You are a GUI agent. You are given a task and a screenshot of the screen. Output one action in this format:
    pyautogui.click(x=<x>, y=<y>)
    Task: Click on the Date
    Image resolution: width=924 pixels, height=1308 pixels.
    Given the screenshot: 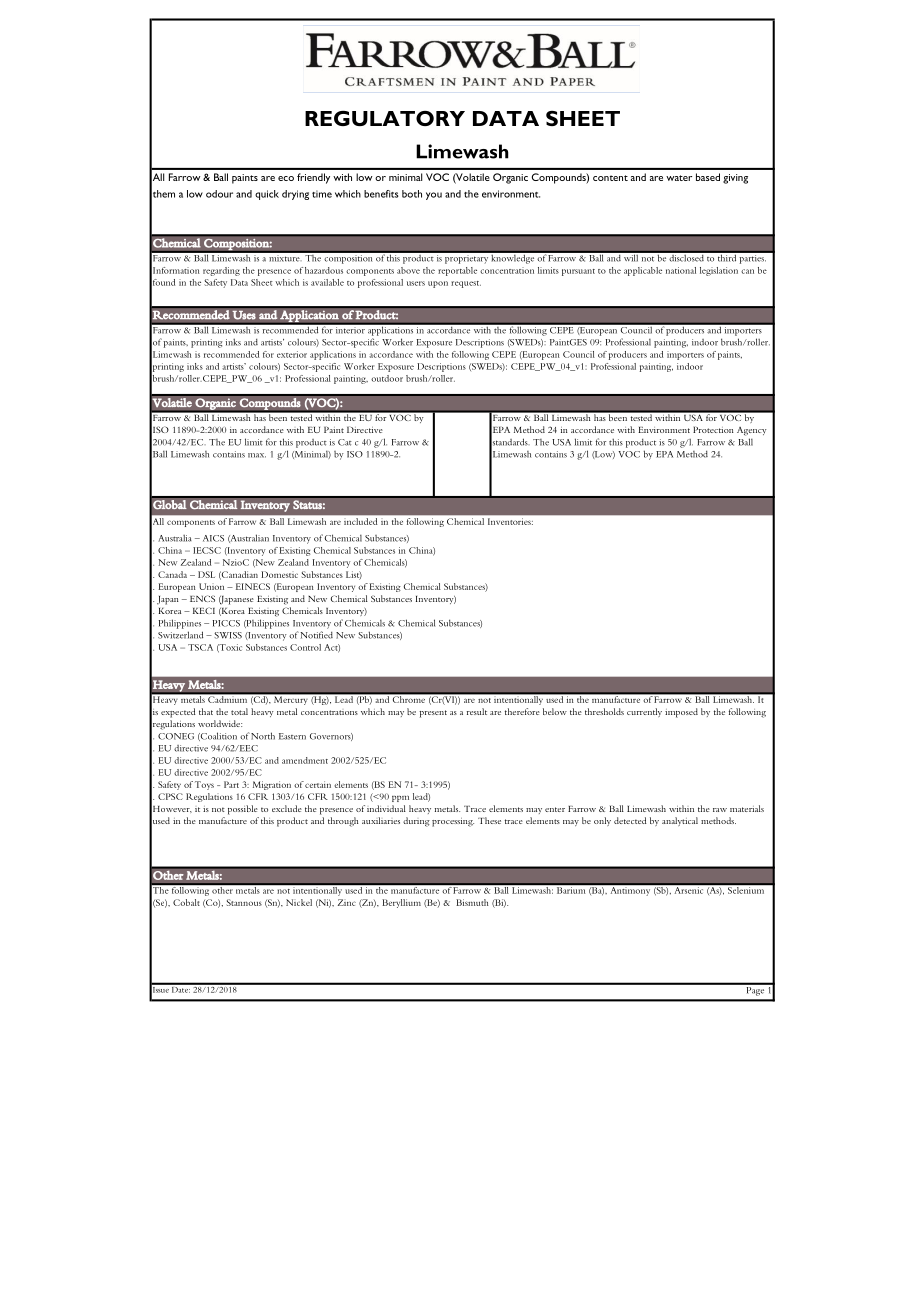 What is the action you would take?
    pyautogui.click(x=180, y=988)
